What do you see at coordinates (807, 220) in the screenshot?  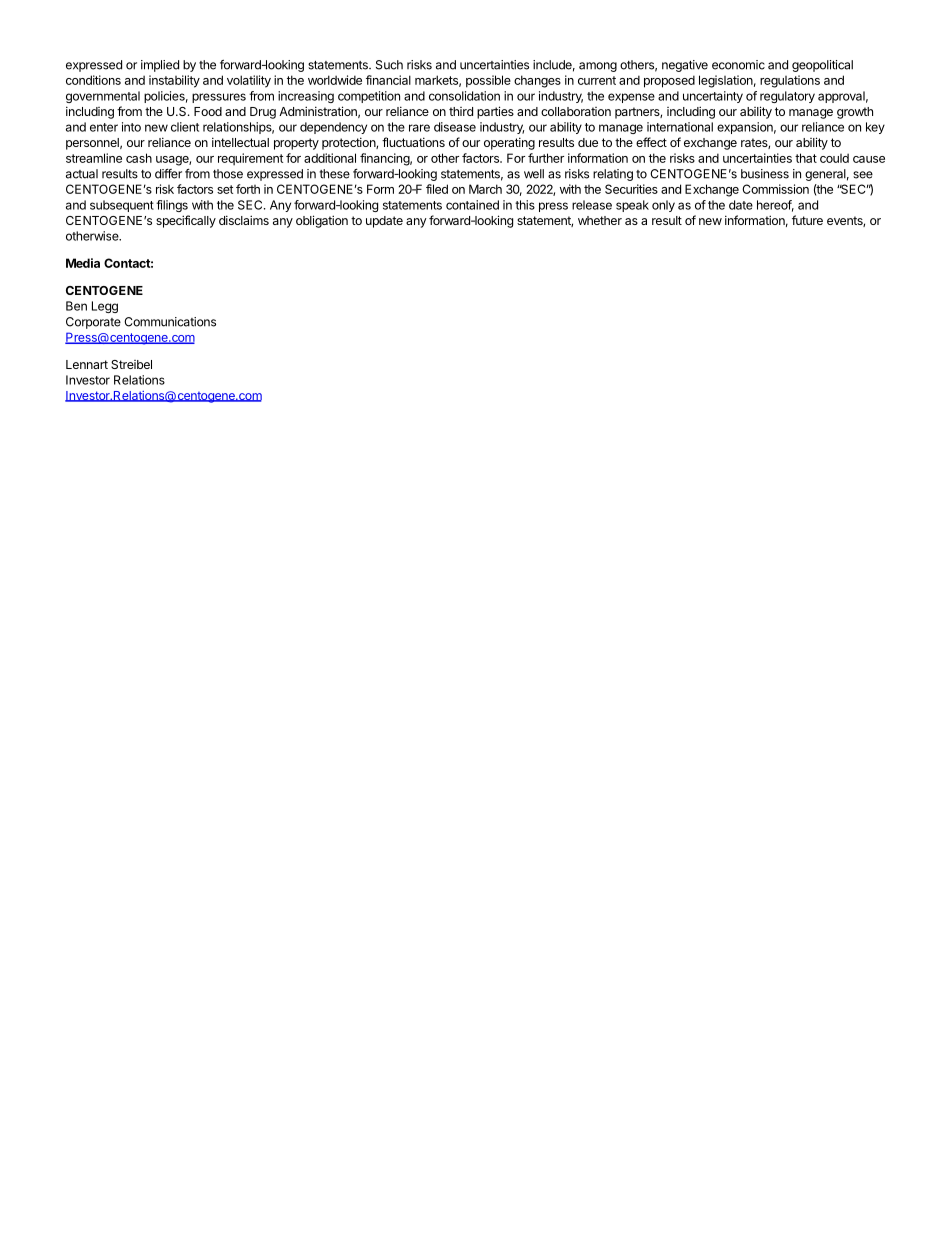 I see `future` at bounding box center [807, 220].
